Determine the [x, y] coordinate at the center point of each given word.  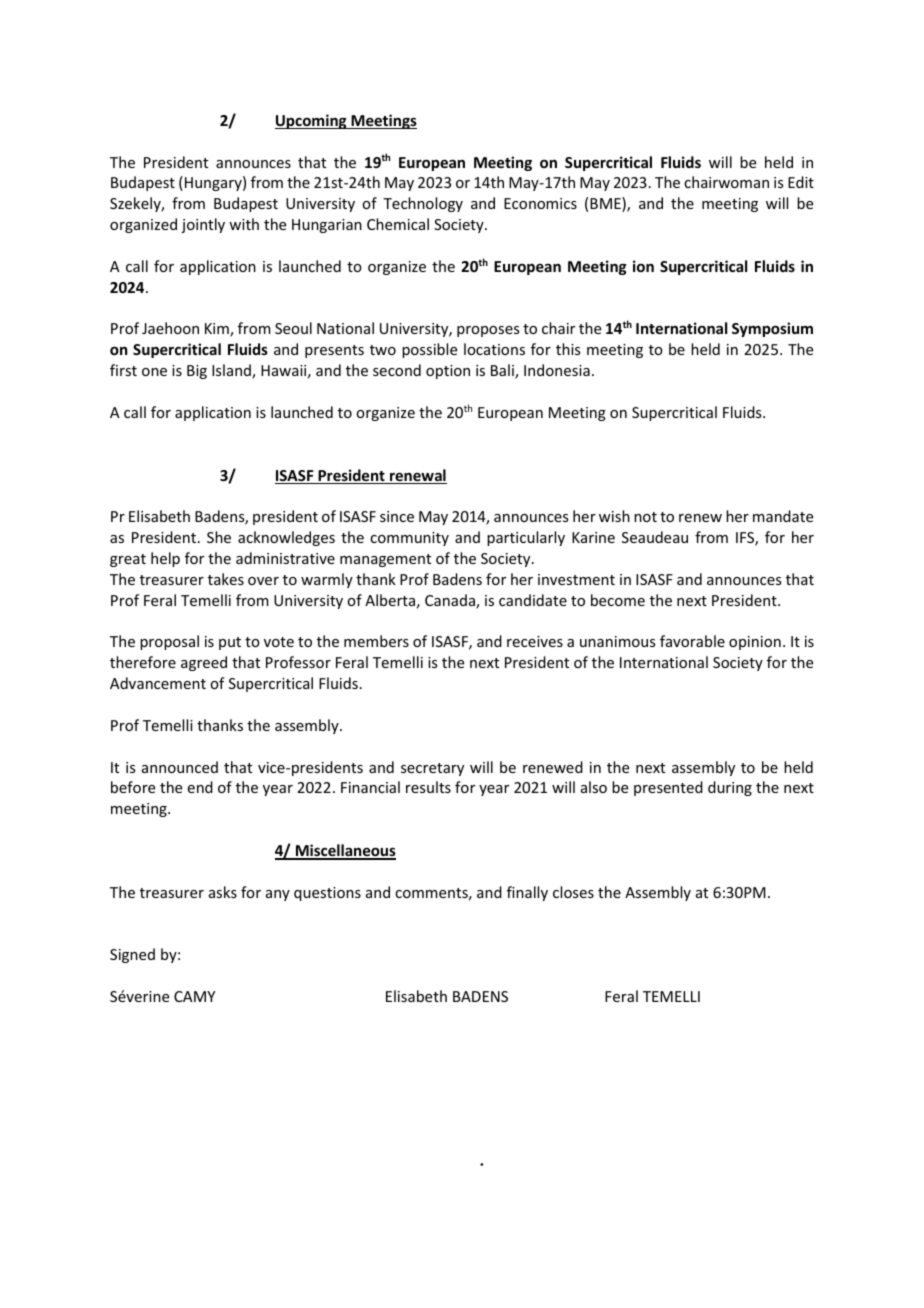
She [219, 537]
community [409, 539]
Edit [801, 182]
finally [527, 893]
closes [573, 892]
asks [223, 892]
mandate [783, 516]
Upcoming [312, 121]
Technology [423, 204]
